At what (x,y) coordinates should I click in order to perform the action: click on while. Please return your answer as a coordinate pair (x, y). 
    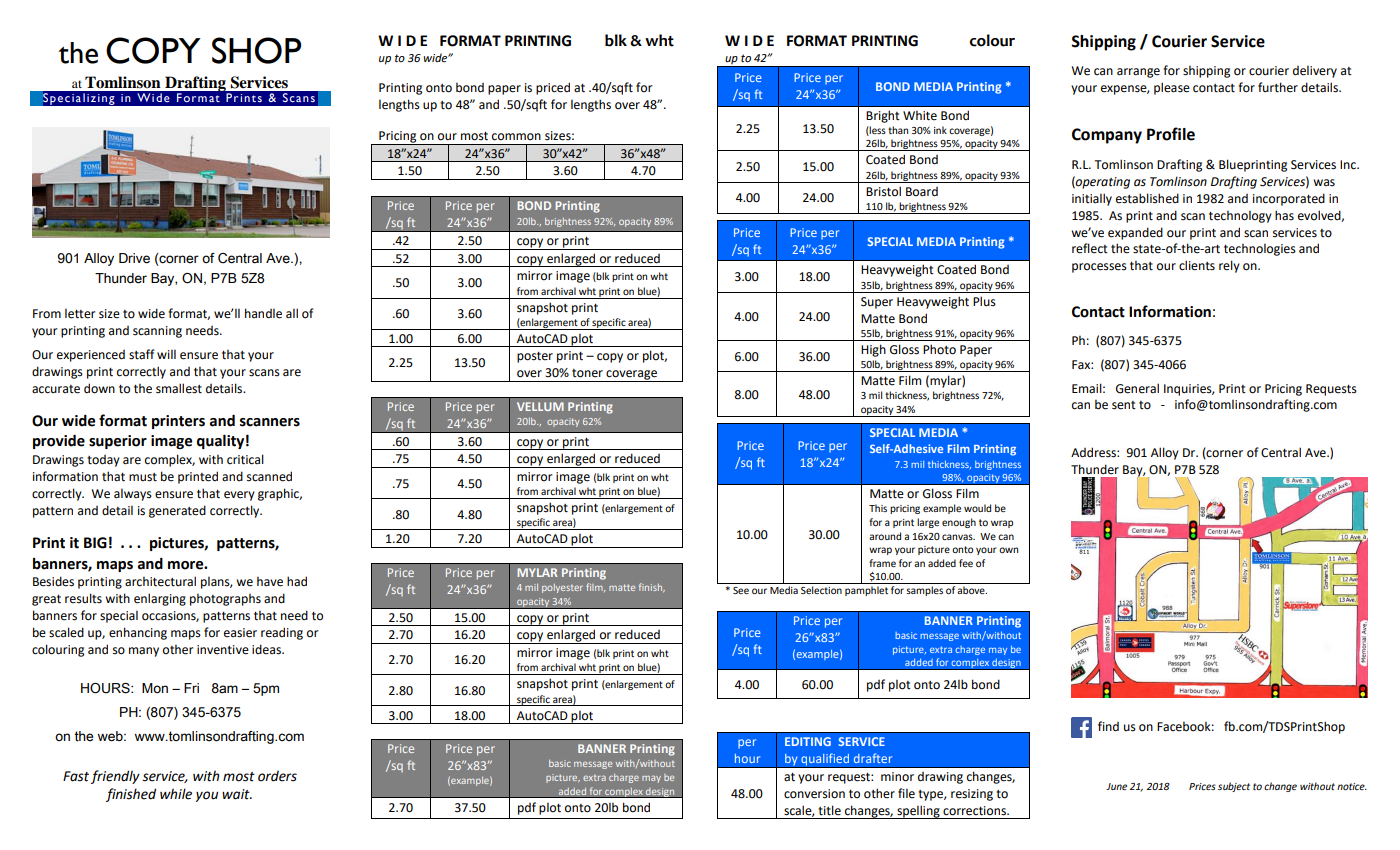
    Looking at the image, I should click on (176, 794).
